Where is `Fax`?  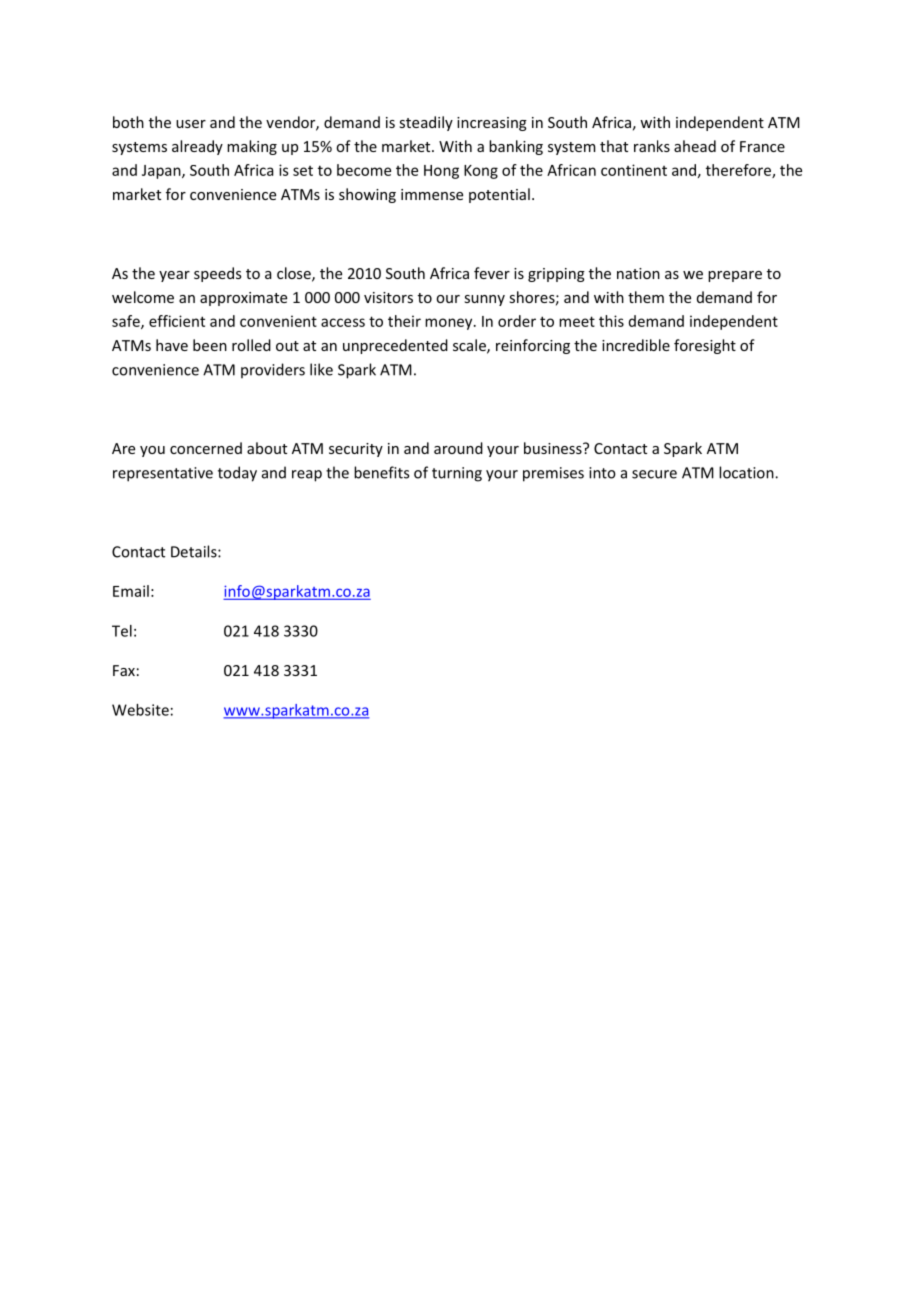
Fax is located at coordinates (124, 670).
